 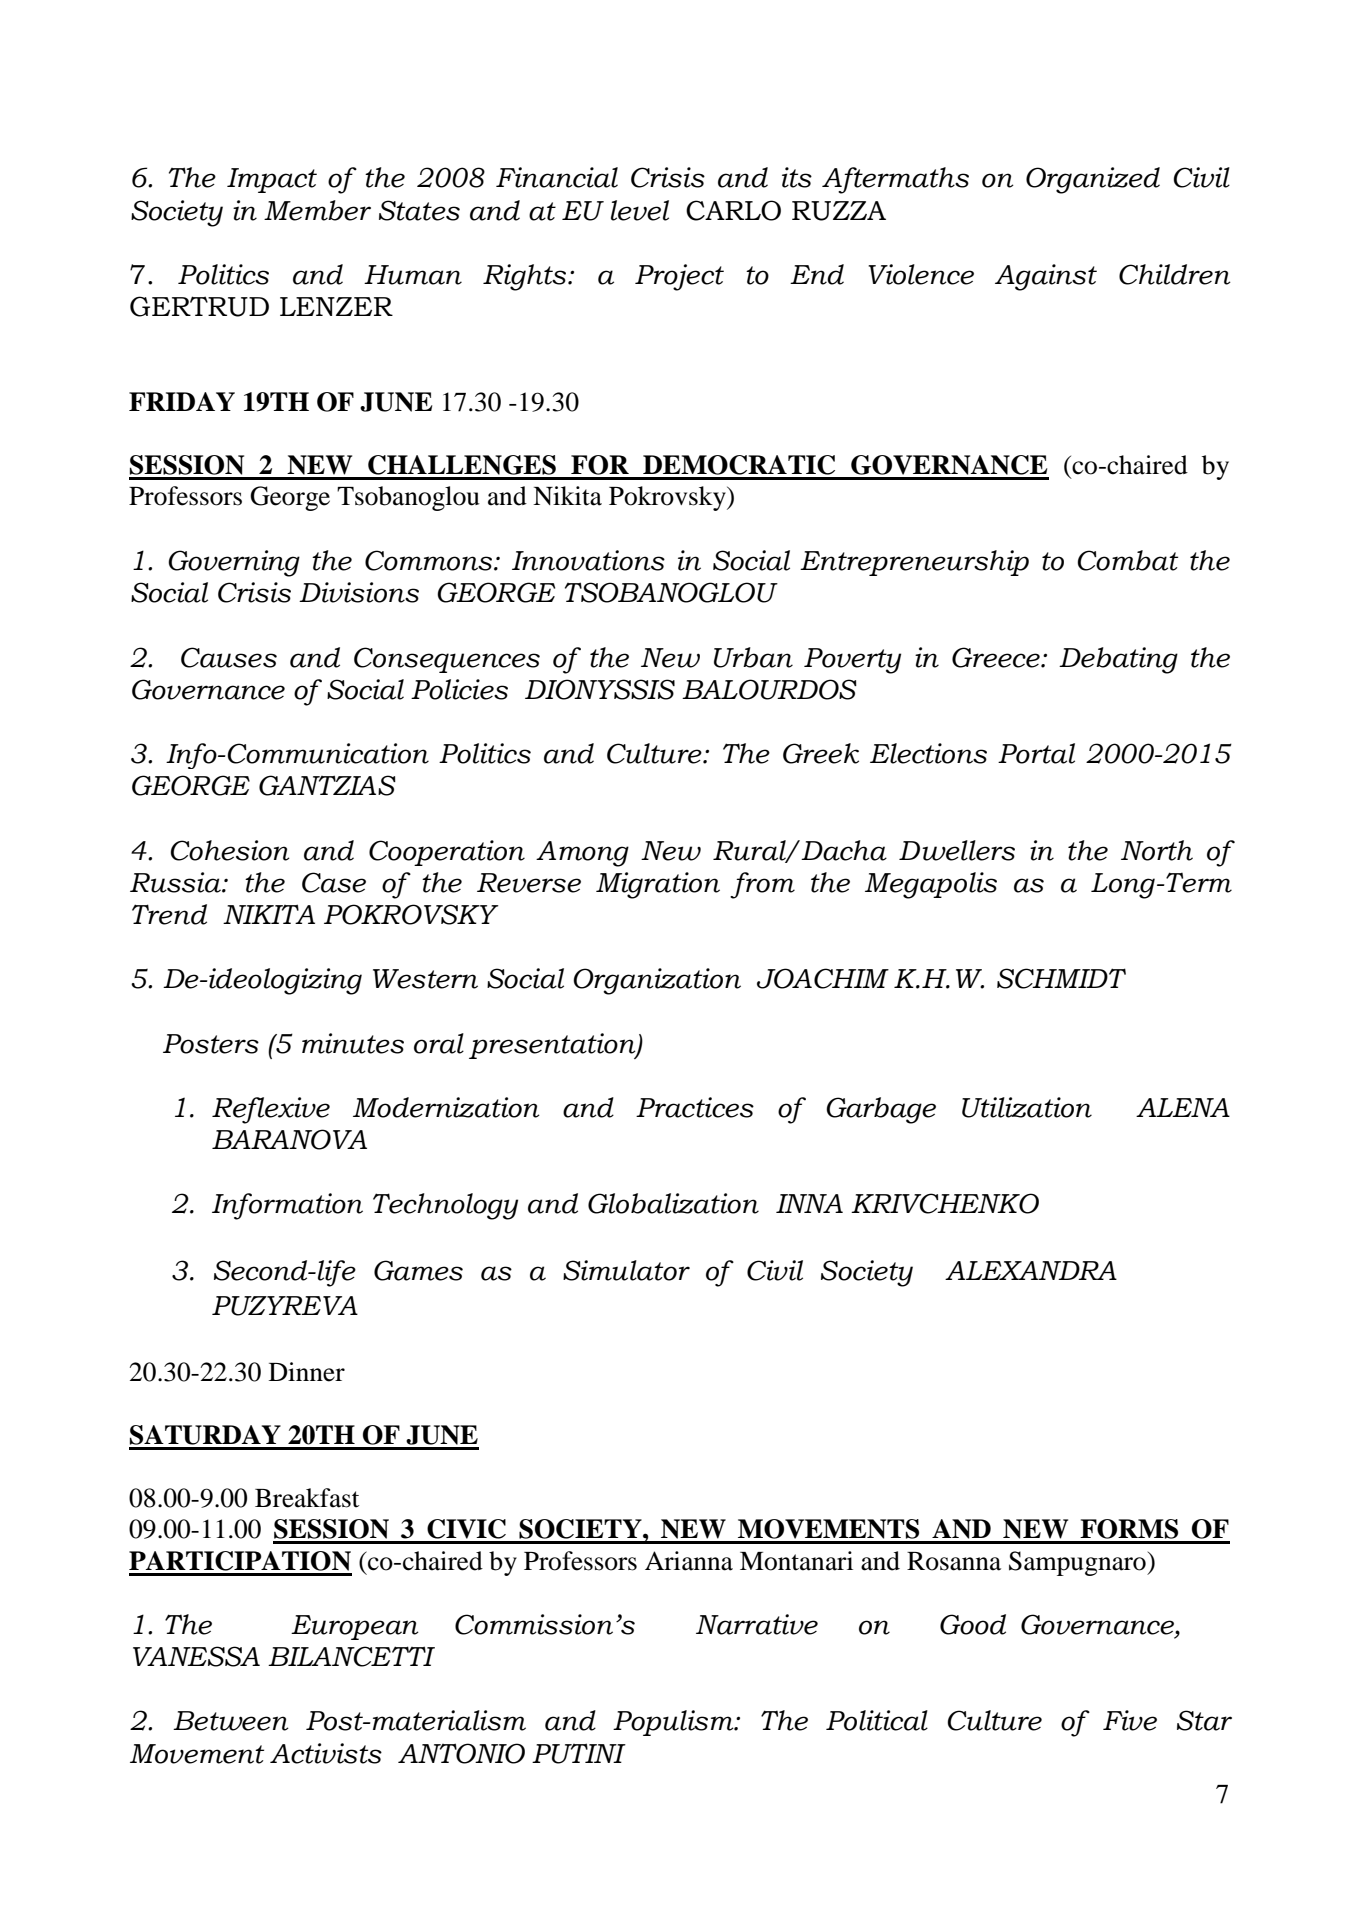 I want to click on Five, so click(x=1130, y=1720).
